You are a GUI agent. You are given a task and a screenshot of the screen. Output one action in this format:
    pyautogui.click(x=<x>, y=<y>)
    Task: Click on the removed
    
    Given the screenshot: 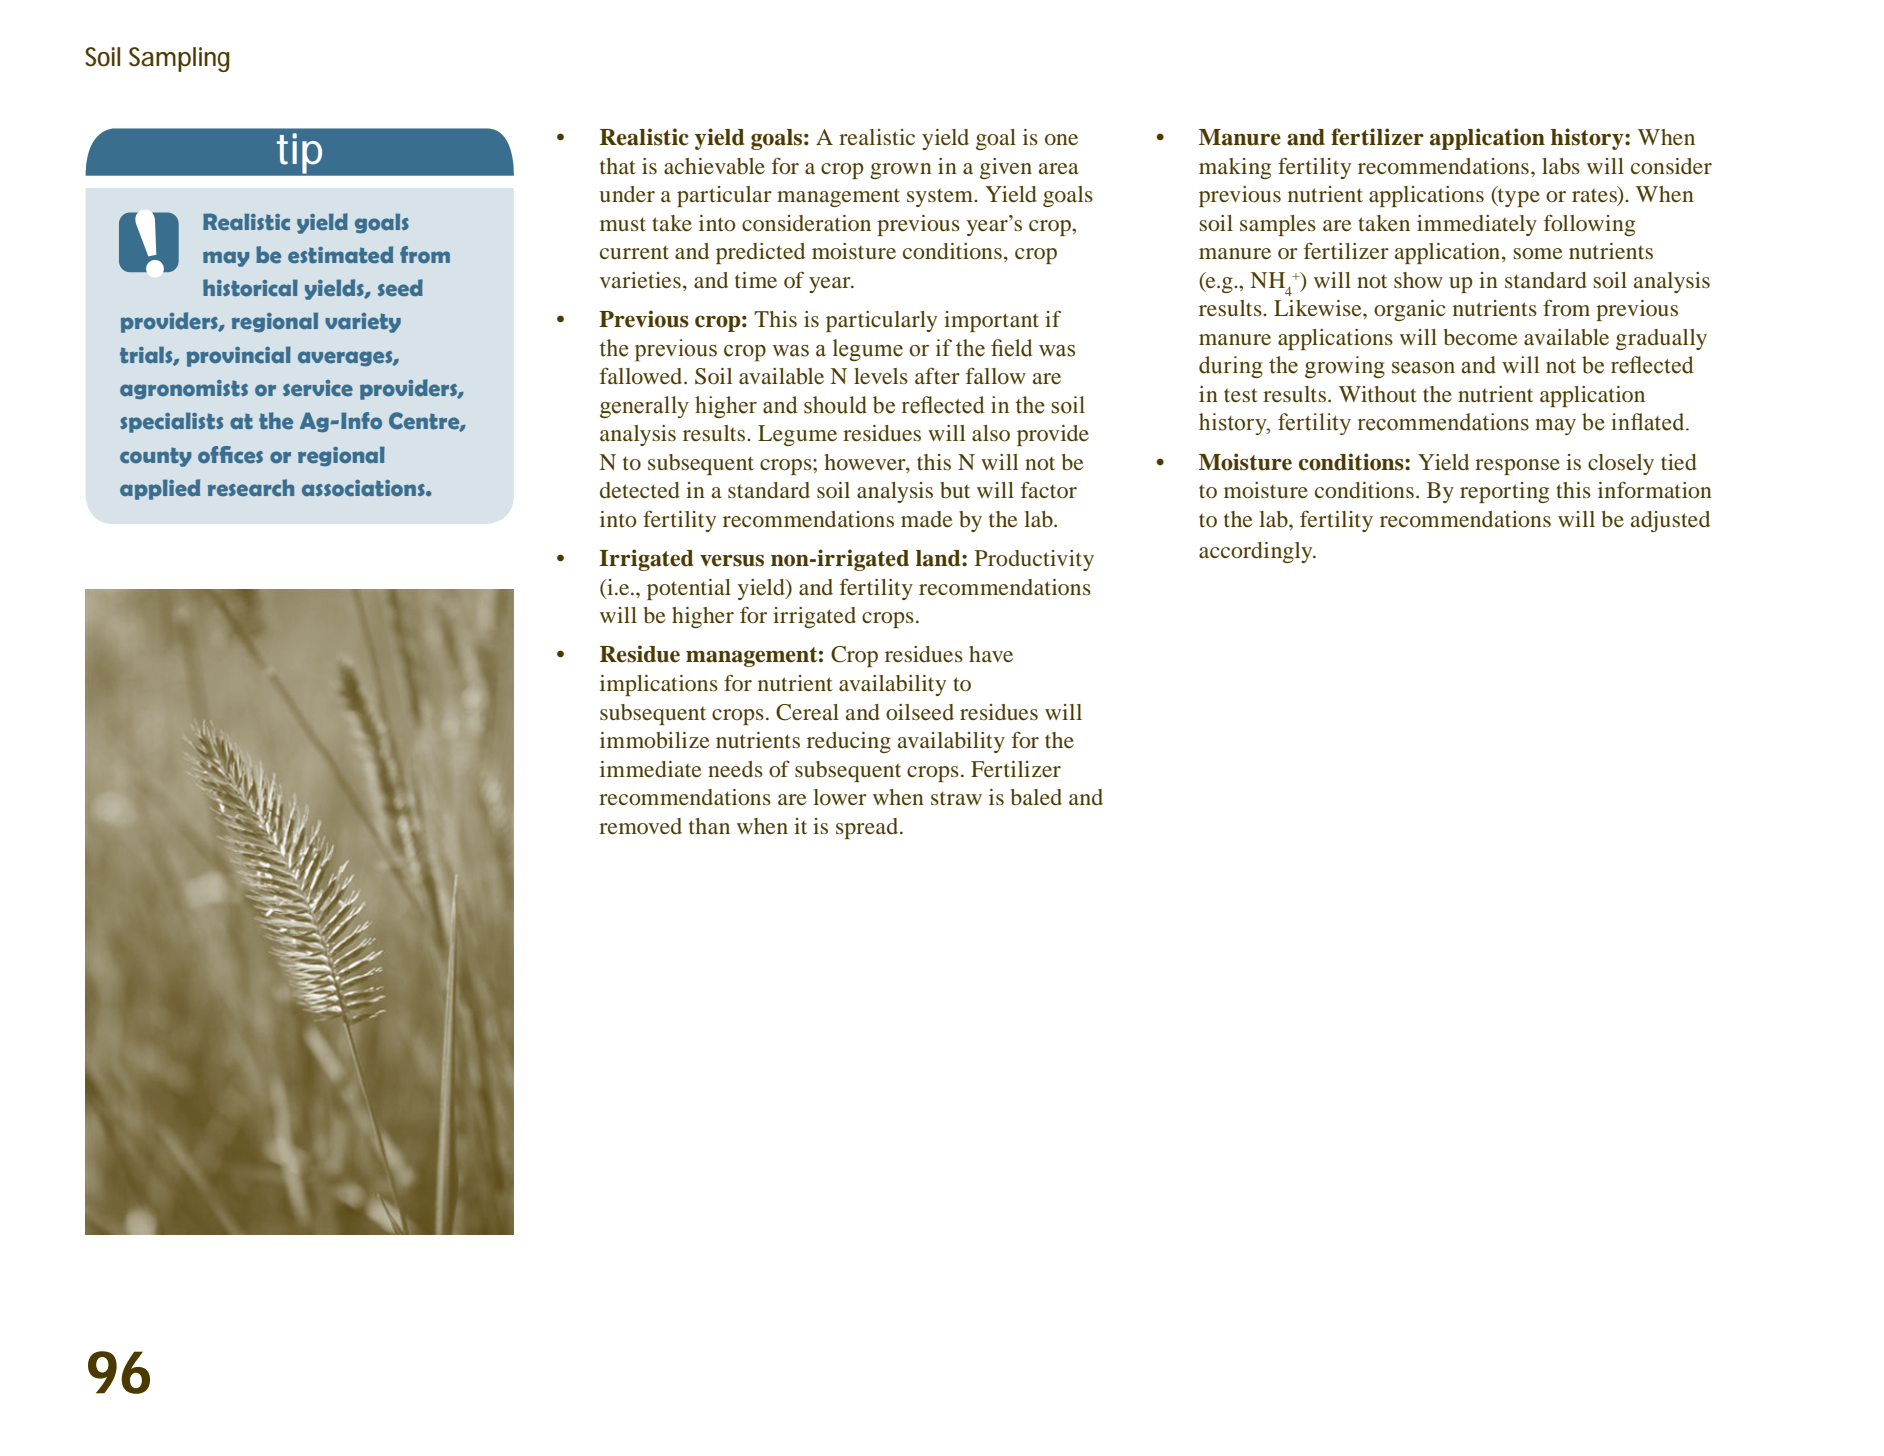 What is the action you would take?
    pyautogui.click(x=640, y=826)
